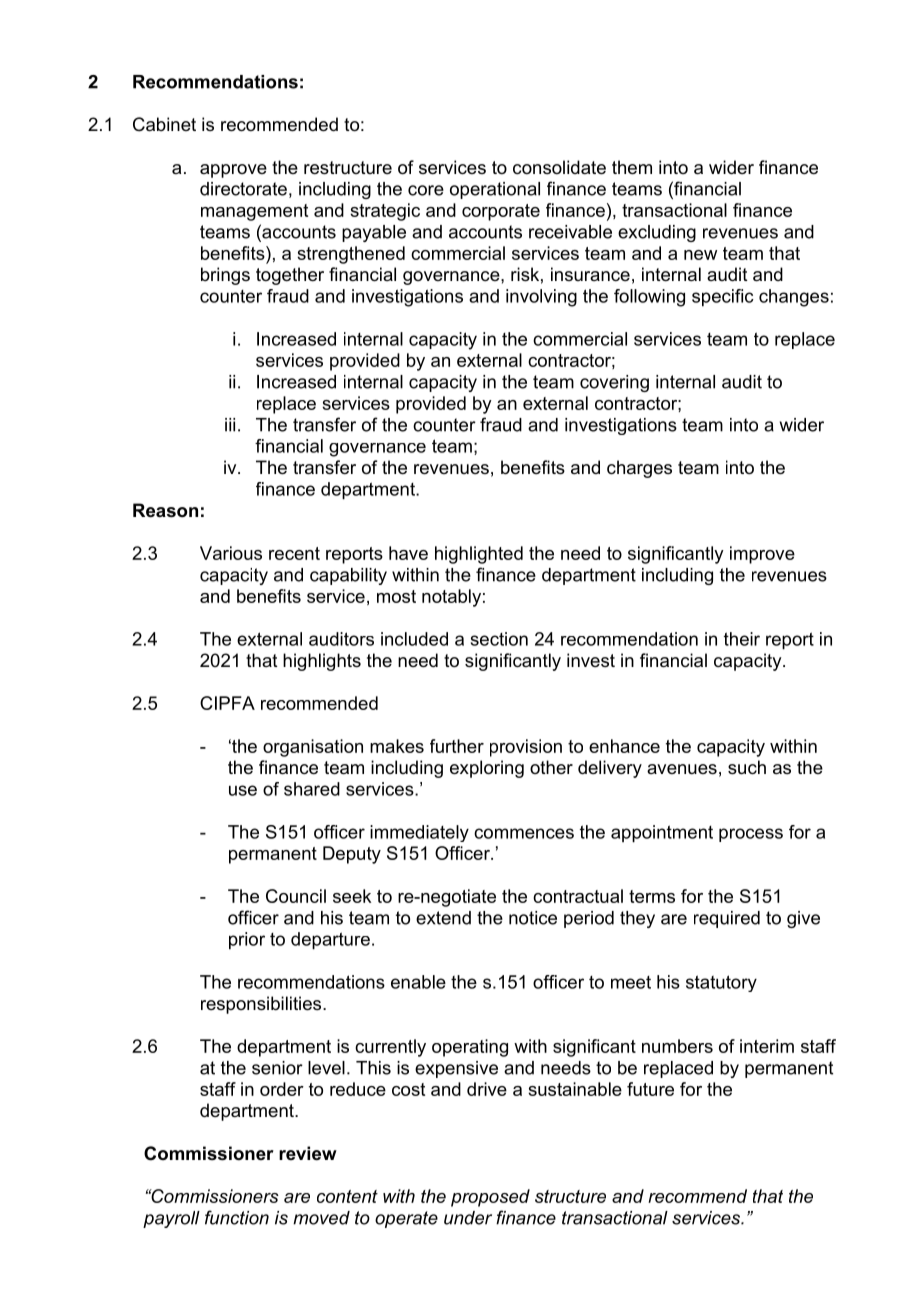 The height and width of the screenshot is (1308, 924). Describe the element at coordinates (237, 1217) in the screenshot. I see `function` at that location.
